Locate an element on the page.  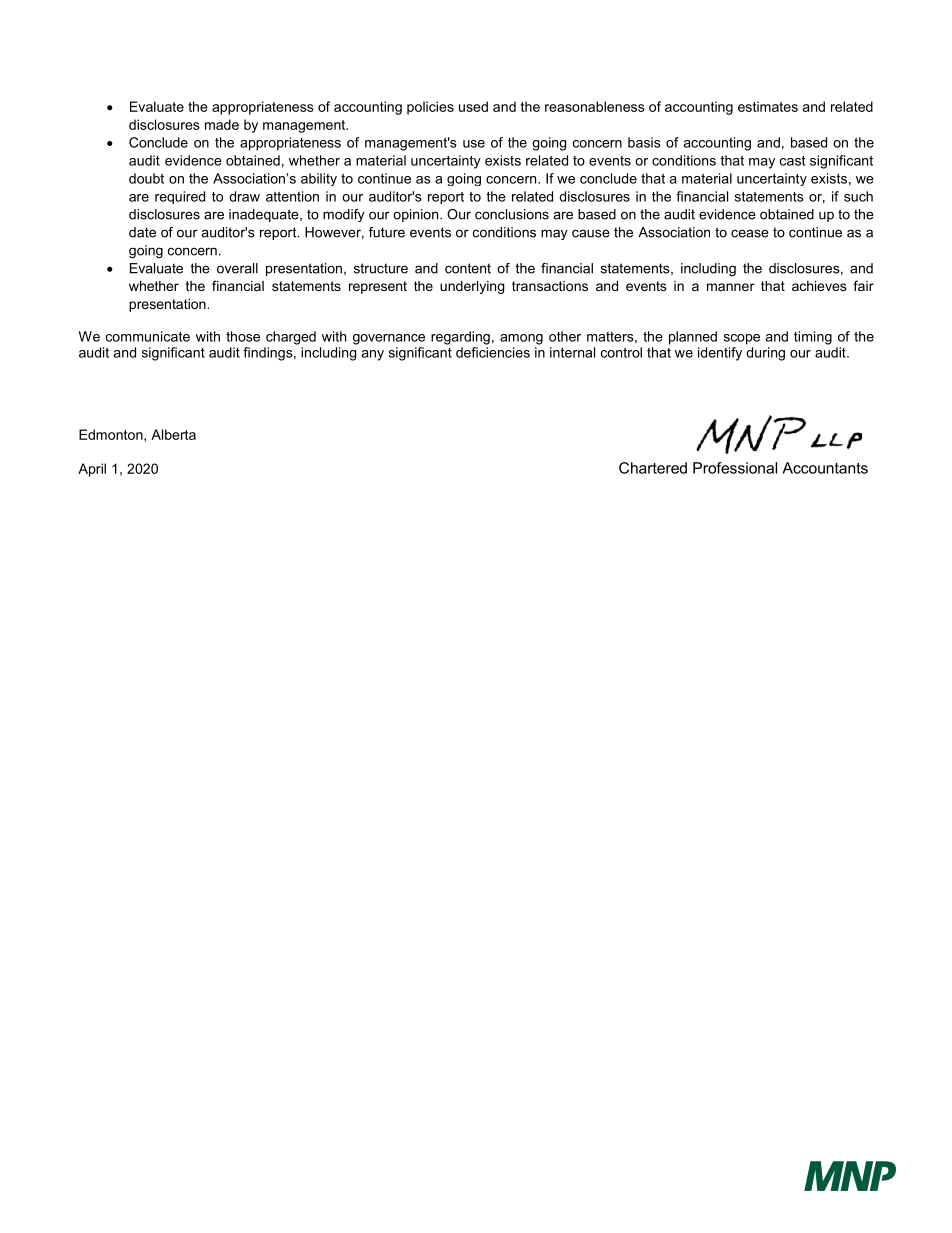
April is located at coordinates (92, 470).
